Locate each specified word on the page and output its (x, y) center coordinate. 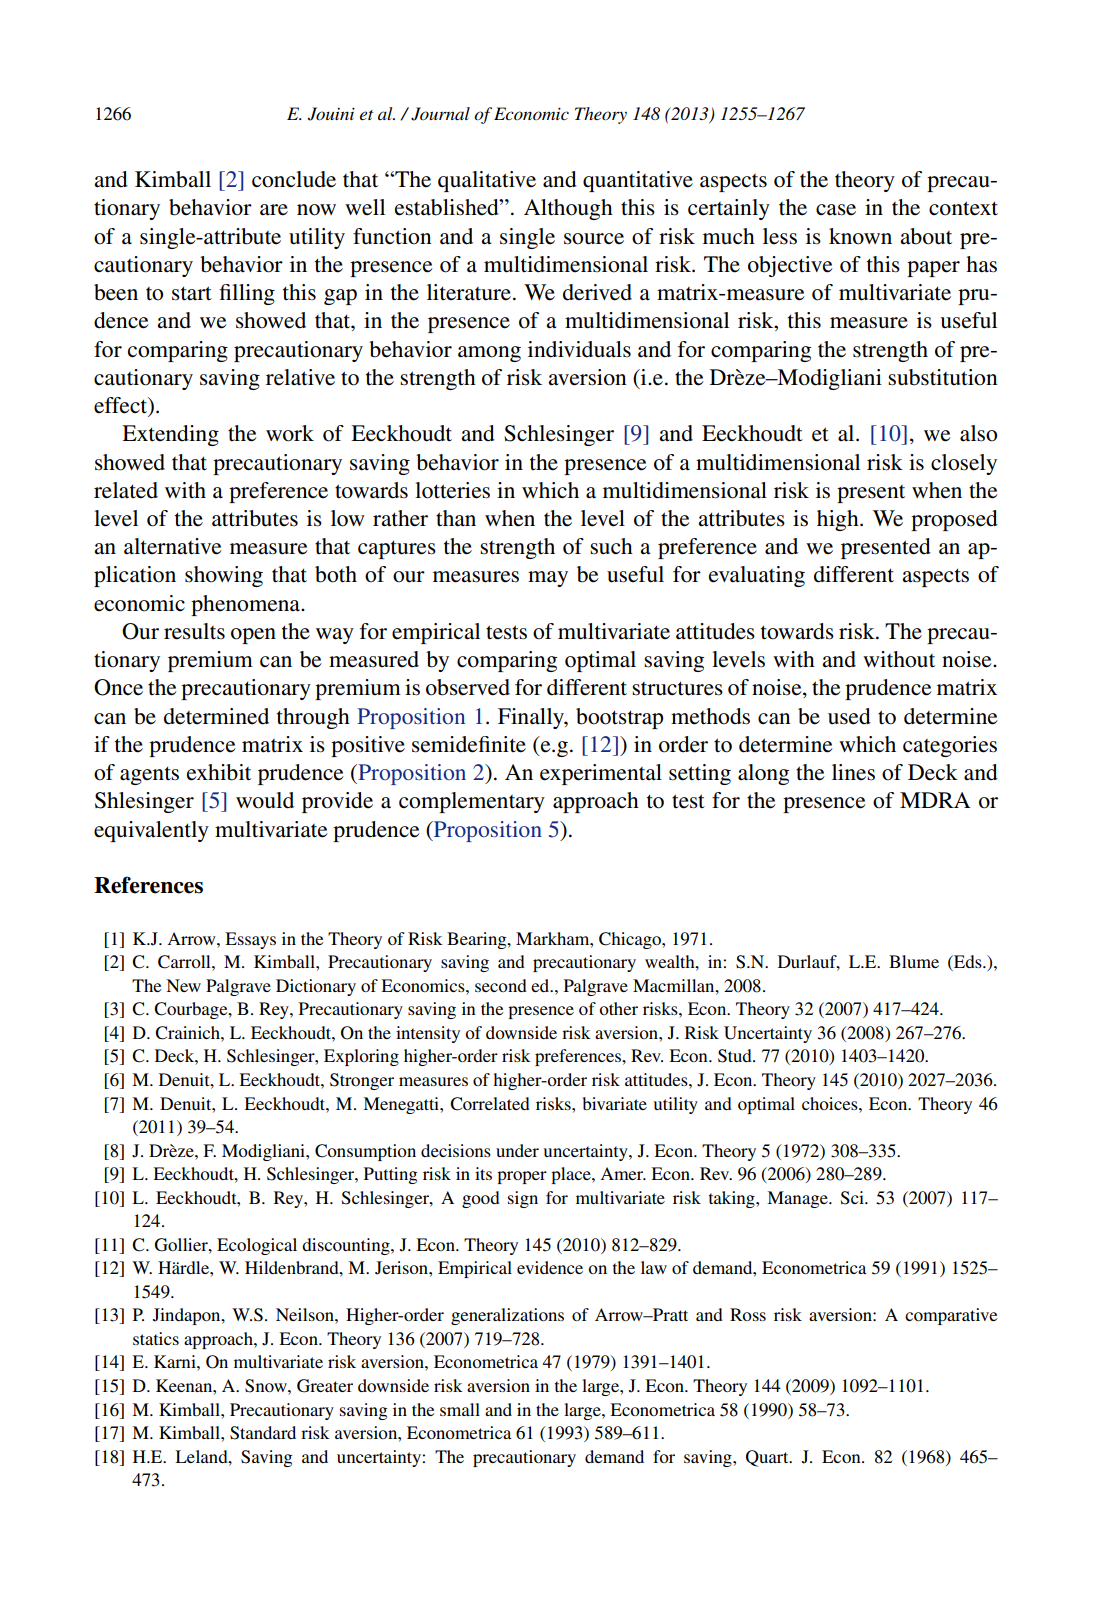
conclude (294, 179)
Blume (914, 961)
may (548, 579)
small (460, 1409)
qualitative (487, 181)
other (618, 1008)
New (183, 985)
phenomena (246, 605)
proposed (954, 520)
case (836, 210)
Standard (263, 1433)
